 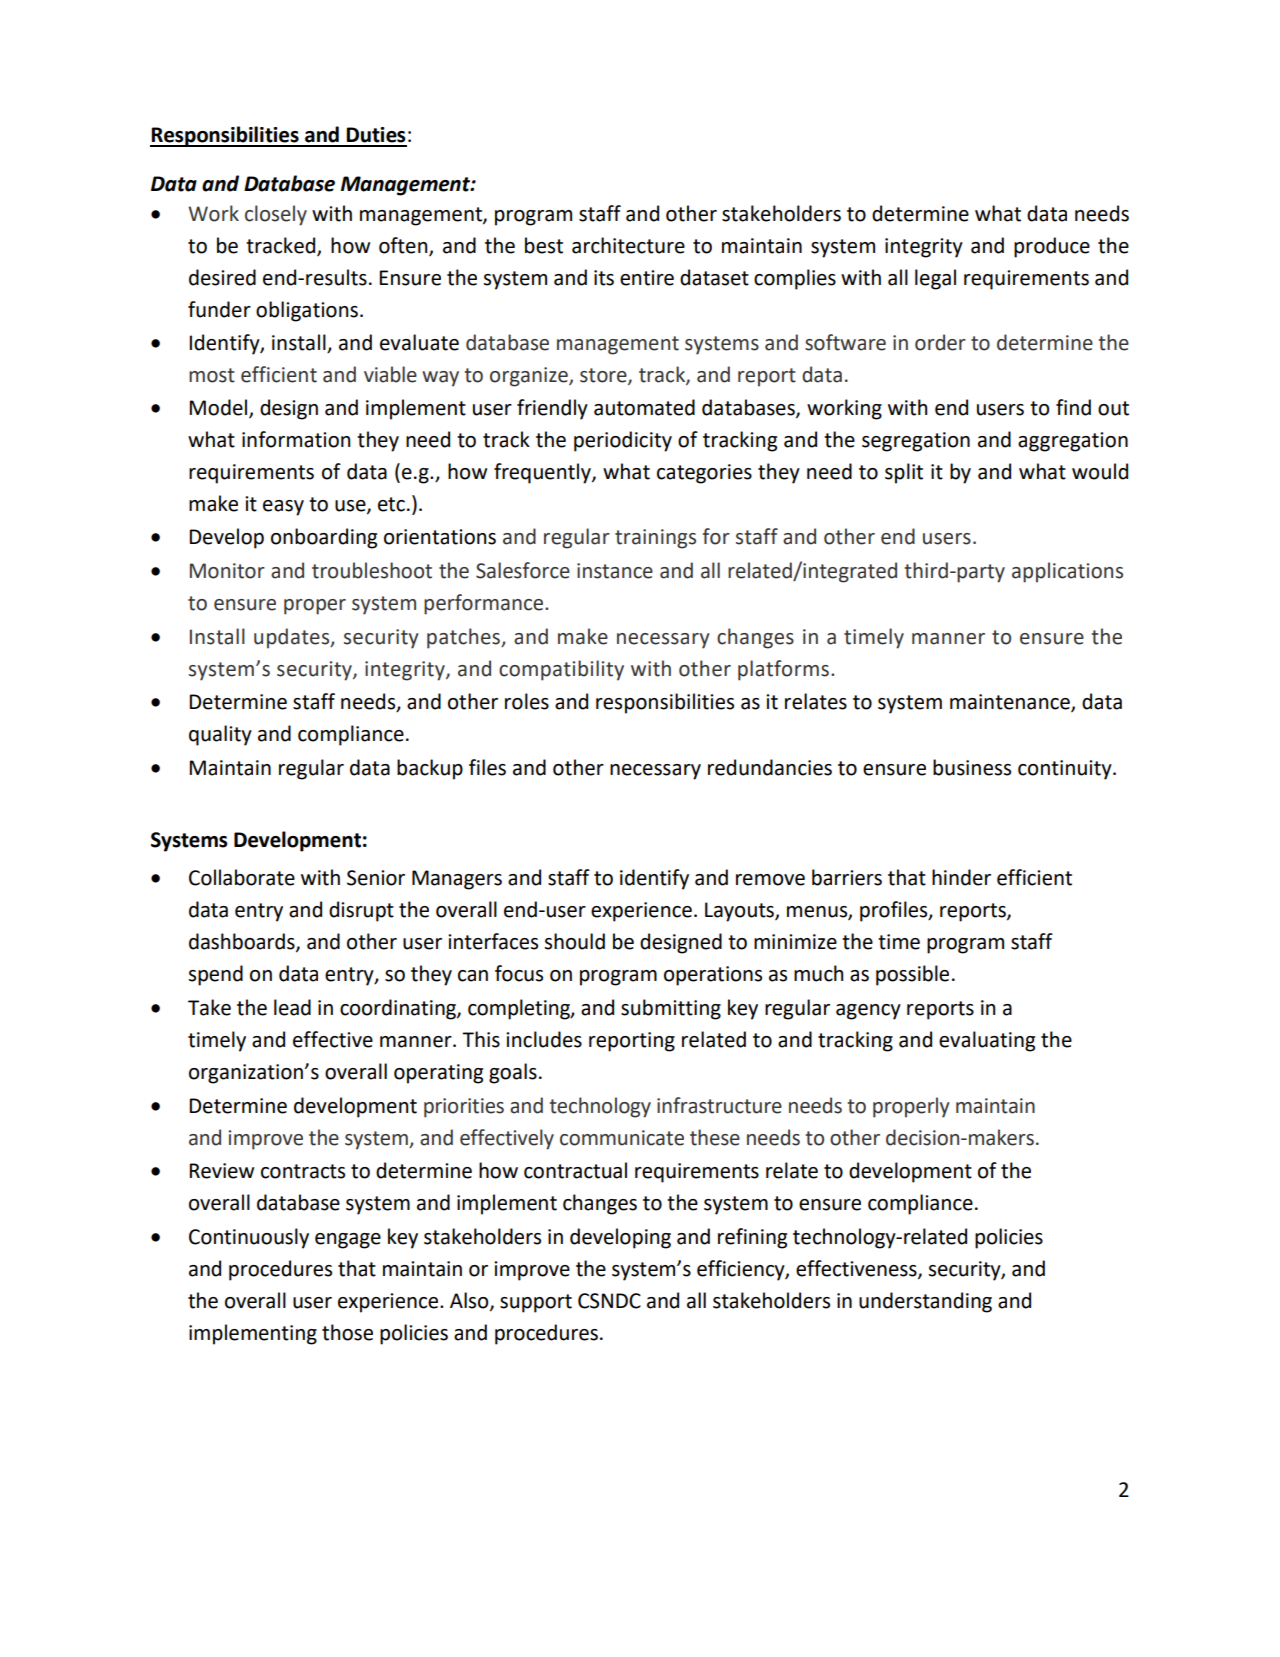 What do you see at coordinates (536, 1303) in the image?
I see `support` at bounding box center [536, 1303].
